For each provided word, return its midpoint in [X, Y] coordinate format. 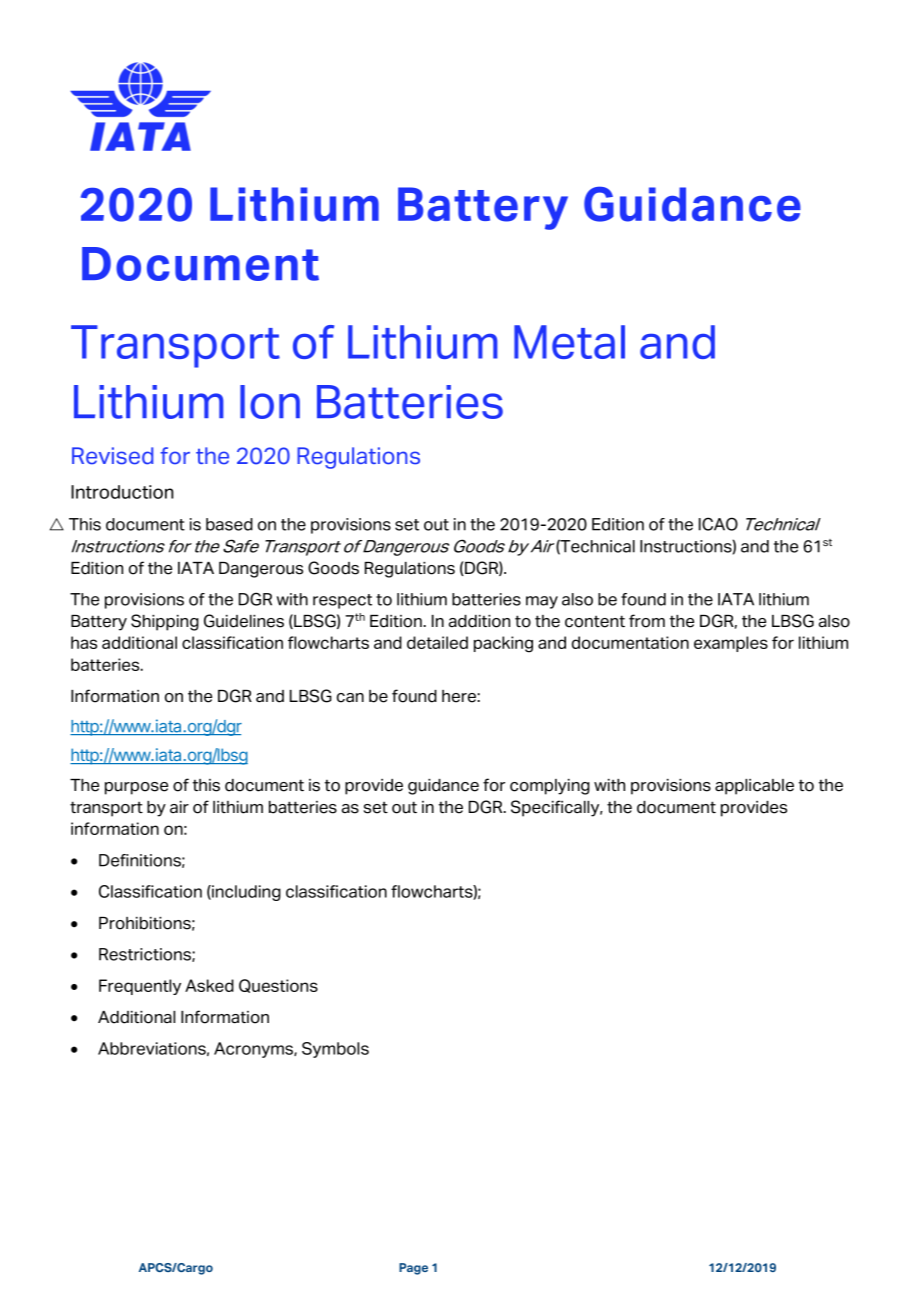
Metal [569, 342]
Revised [112, 456]
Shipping [165, 622]
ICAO [718, 524]
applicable [754, 787]
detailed [437, 642]
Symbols [335, 1050]
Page [413, 1269]
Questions [278, 986]
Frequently [140, 987]
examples [731, 644]
